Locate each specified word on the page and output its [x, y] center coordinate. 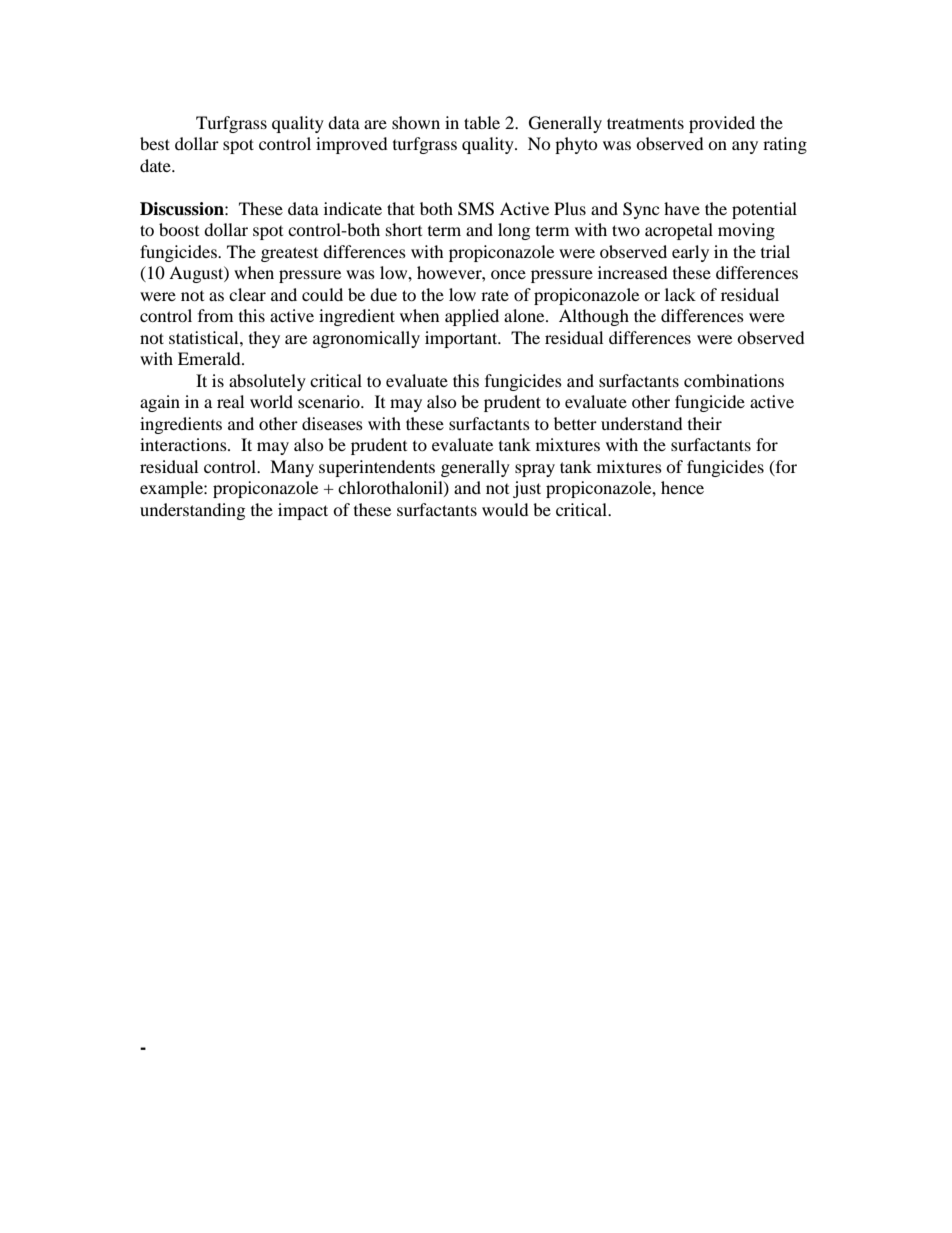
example [172, 489]
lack [680, 294]
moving [746, 231]
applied [472, 317]
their [705, 423]
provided [722, 124]
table [482, 122]
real [230, 401]
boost [179, 229]
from [215, 315]
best [155, 143]
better [575, 423]
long [514, 231]
